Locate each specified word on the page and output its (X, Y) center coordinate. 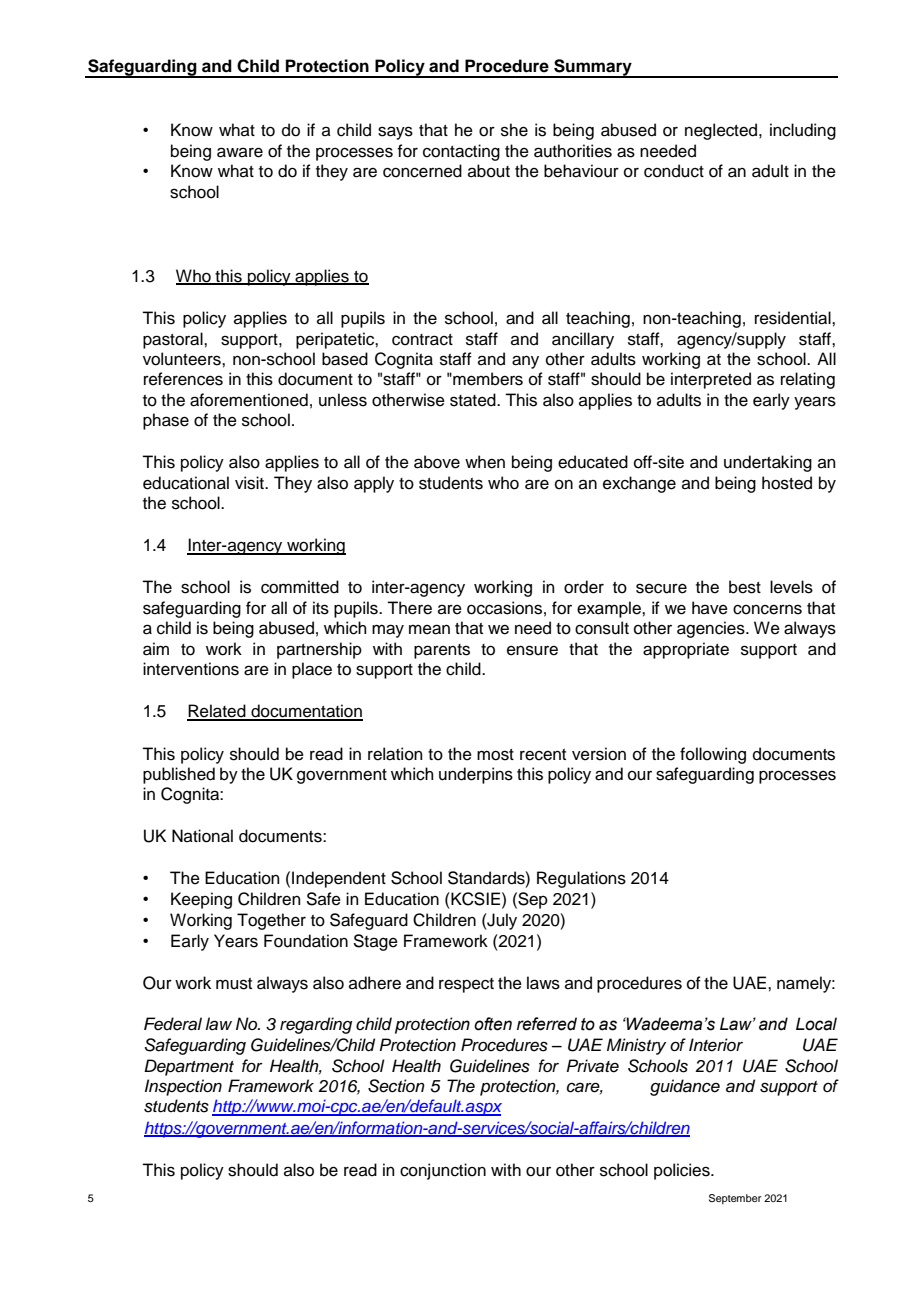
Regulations (581, 879)
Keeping (201, 900)
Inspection (183, 1087)
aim (156, 649)
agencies (712, 629)
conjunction (443, 1171)
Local (816, 1024)
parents (442, 651)
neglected (722, 131)
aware (240, 152)
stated (474, 400)
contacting (461, 152)
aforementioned (249, 400)
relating (808, 380)
